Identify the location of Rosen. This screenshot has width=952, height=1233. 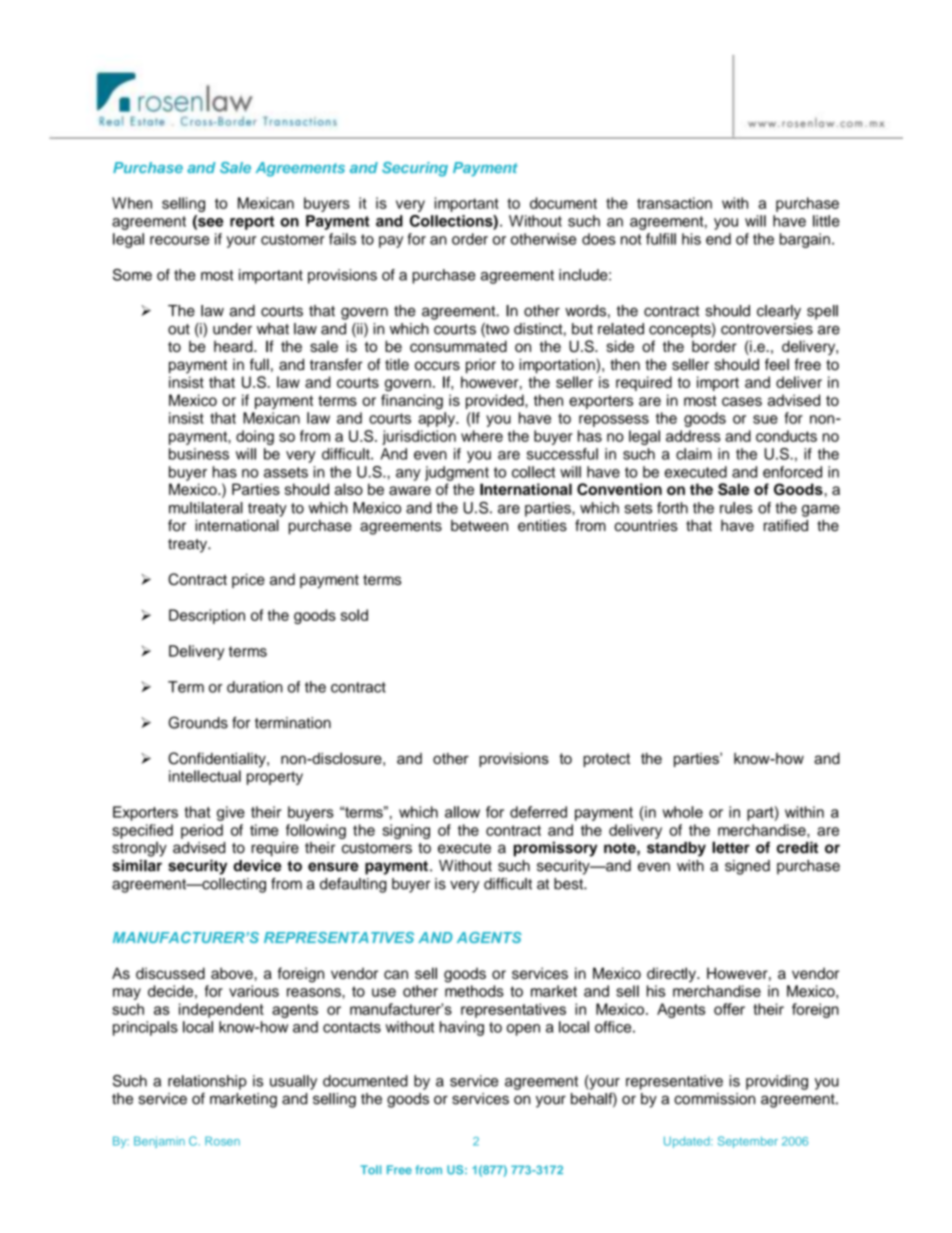
(222, 1141).
